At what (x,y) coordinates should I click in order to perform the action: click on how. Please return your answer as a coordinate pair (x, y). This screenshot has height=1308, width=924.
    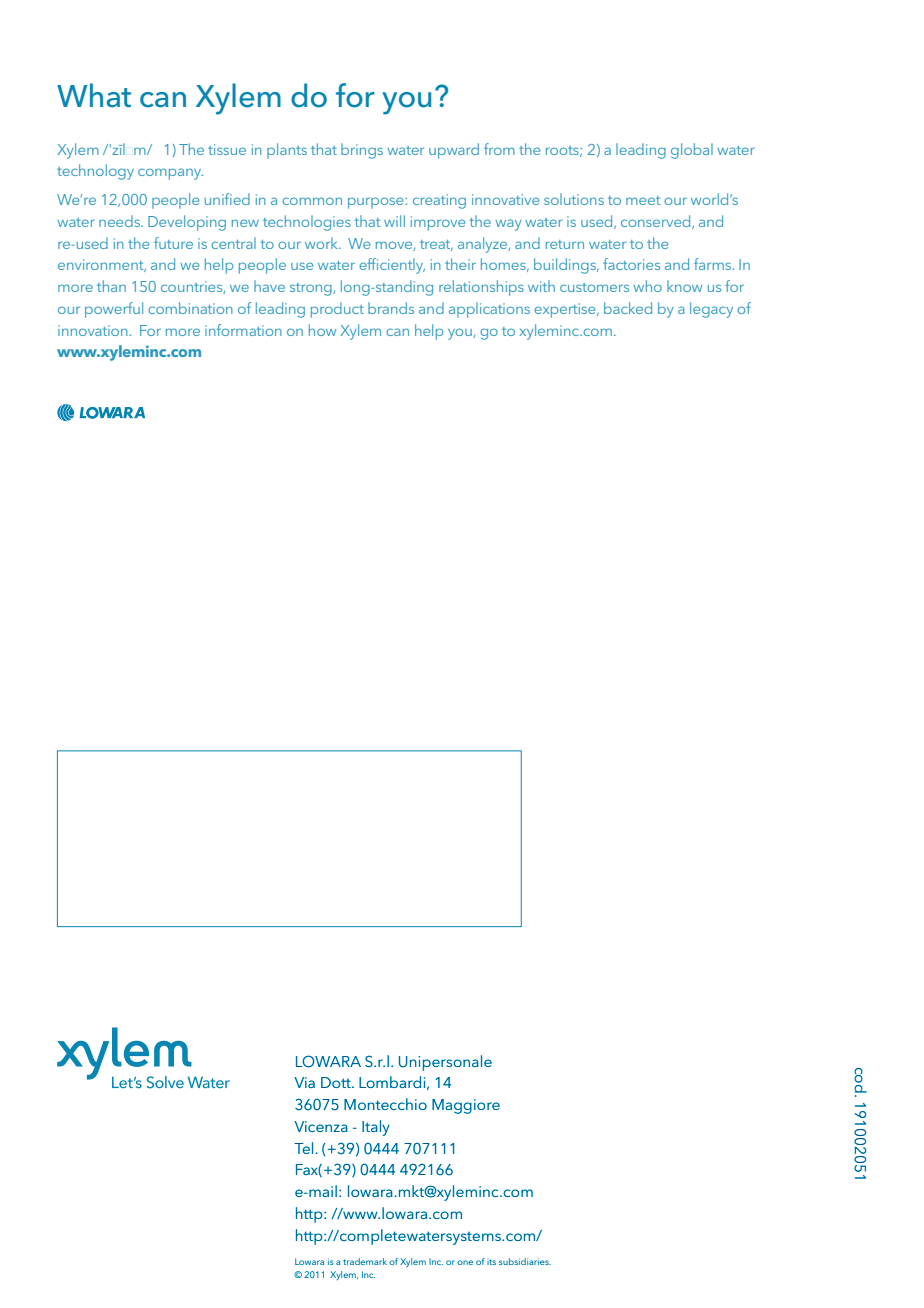
    Looking at the image, I should click on (322, 330).
